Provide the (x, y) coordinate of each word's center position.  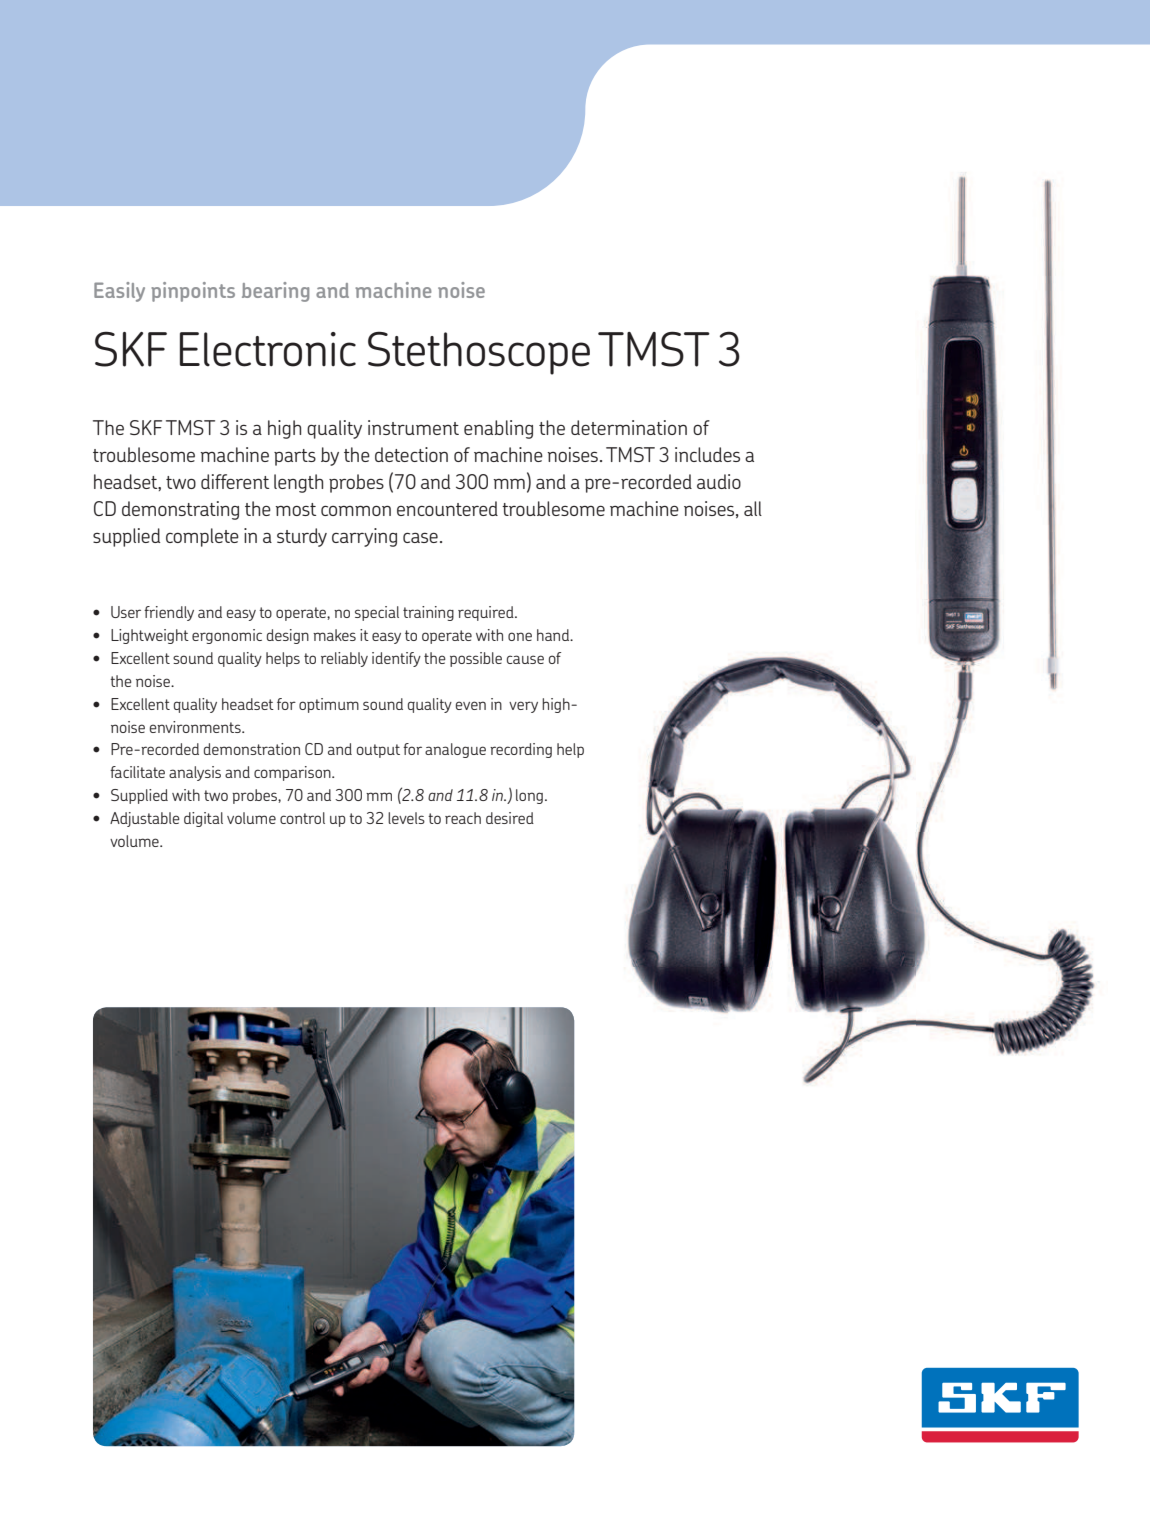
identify (396, 659)
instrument (413, 427)
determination (629, 427)
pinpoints (193, 292)
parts (295, 457)
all (753, 508)
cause (525, 659)
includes (707, 454)
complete (202, 537)
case (420, 538)
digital (203, 819)
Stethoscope (479, 353)
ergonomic (227, 636)
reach (463, 818)
